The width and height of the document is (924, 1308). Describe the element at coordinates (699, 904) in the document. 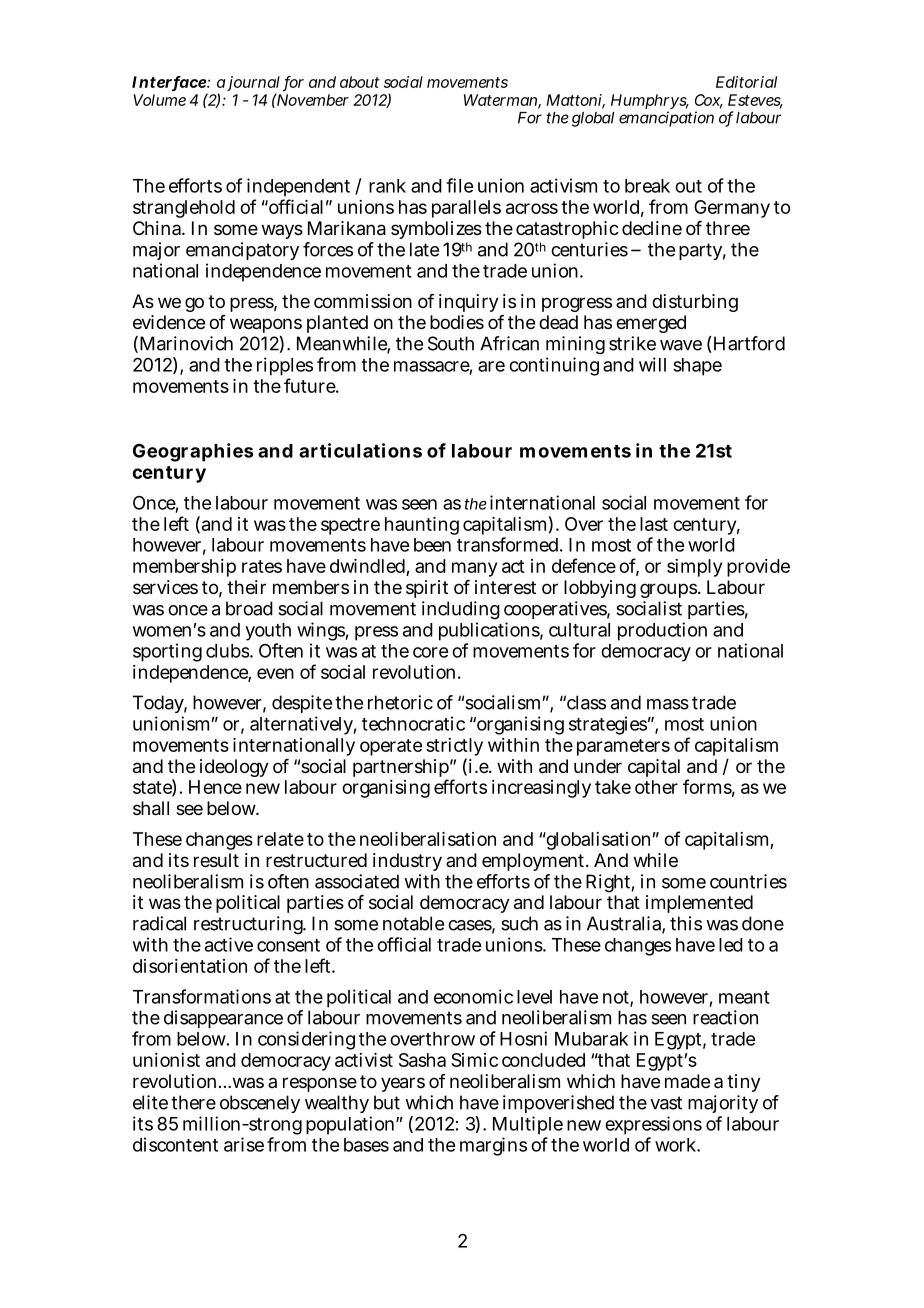

I see `implemented` at that location.
